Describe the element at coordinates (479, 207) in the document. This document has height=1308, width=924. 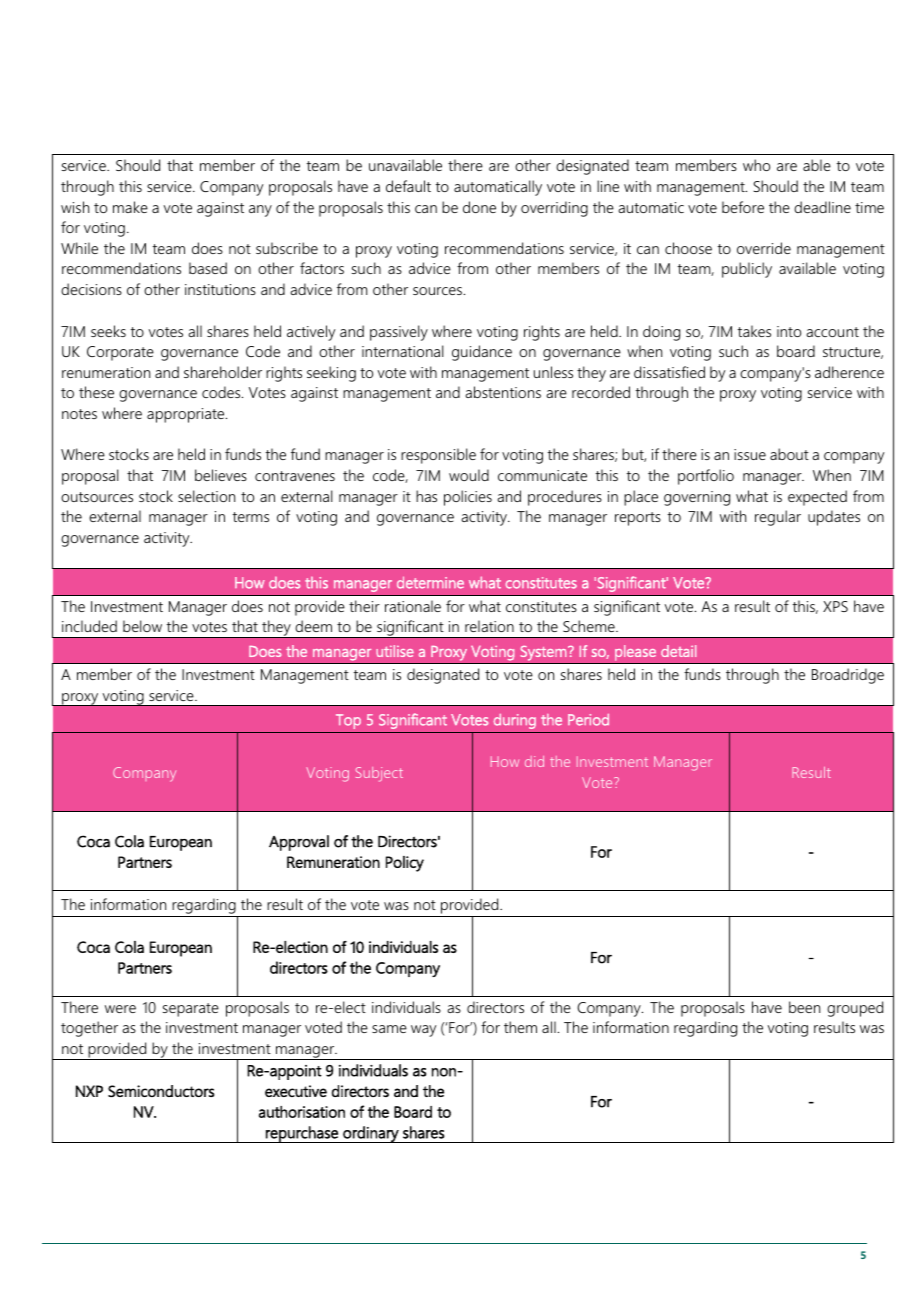
I see `done` at that location.
